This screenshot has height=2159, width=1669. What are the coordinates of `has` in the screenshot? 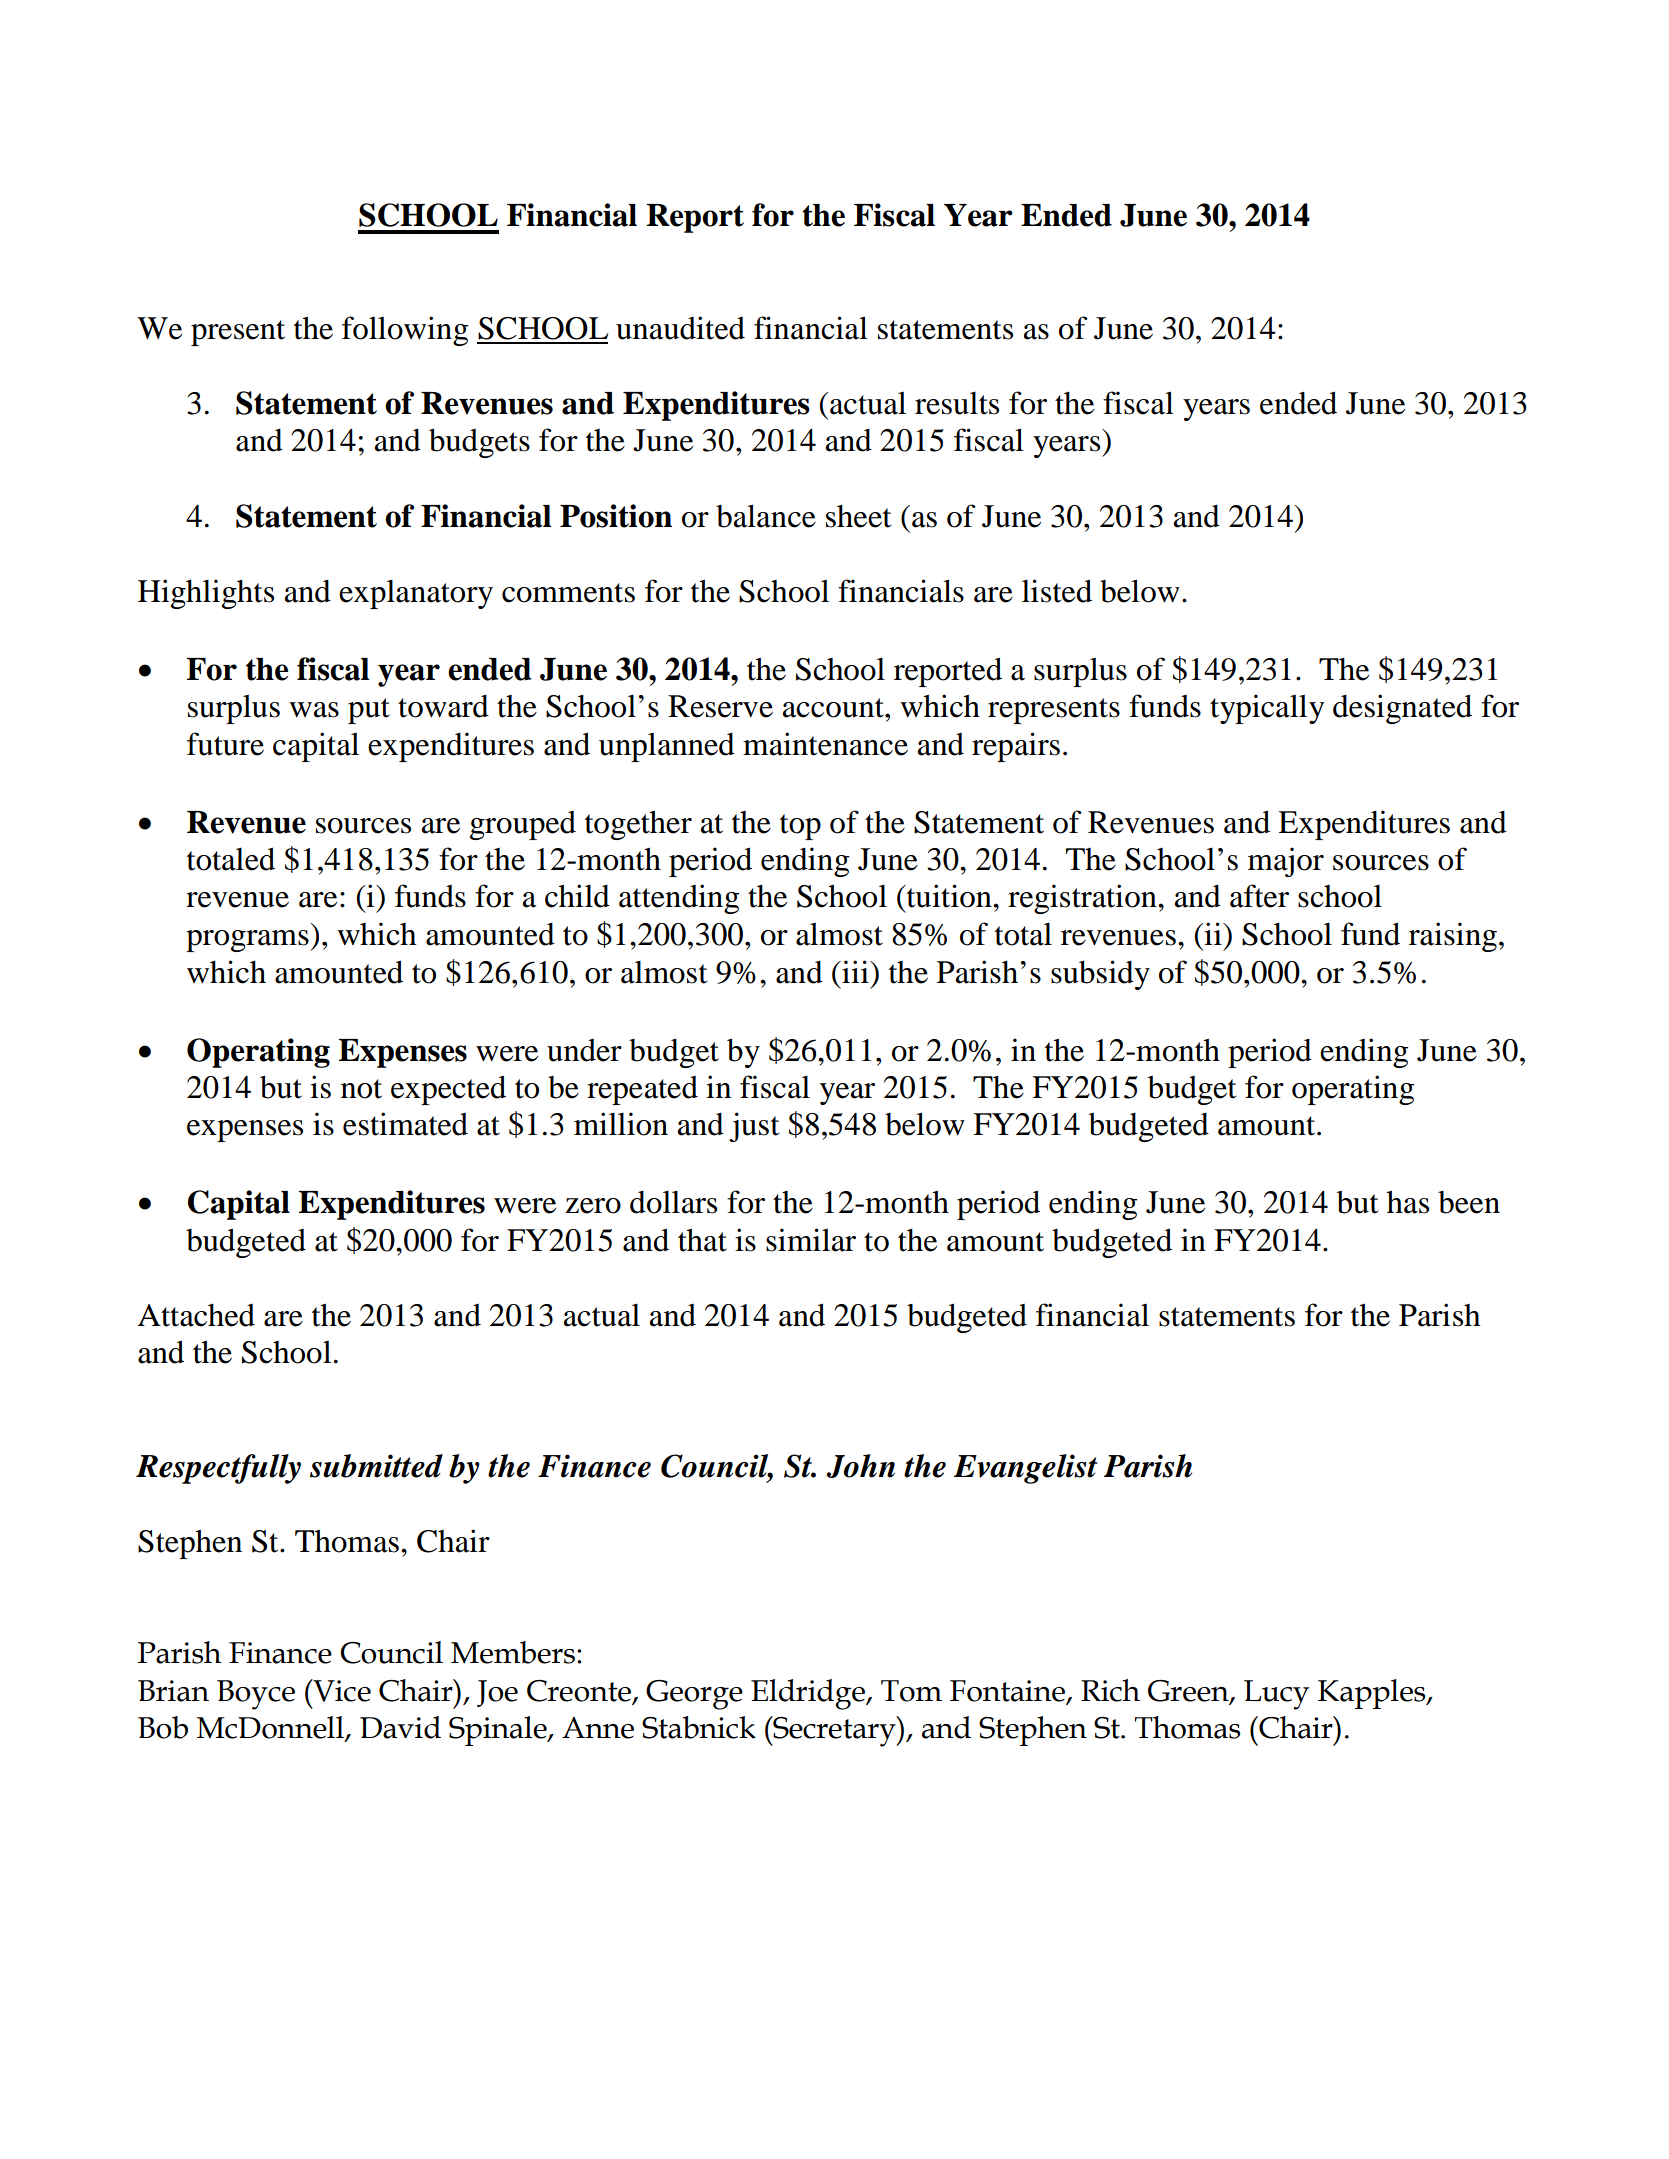 It's located at (1408, 1202).
